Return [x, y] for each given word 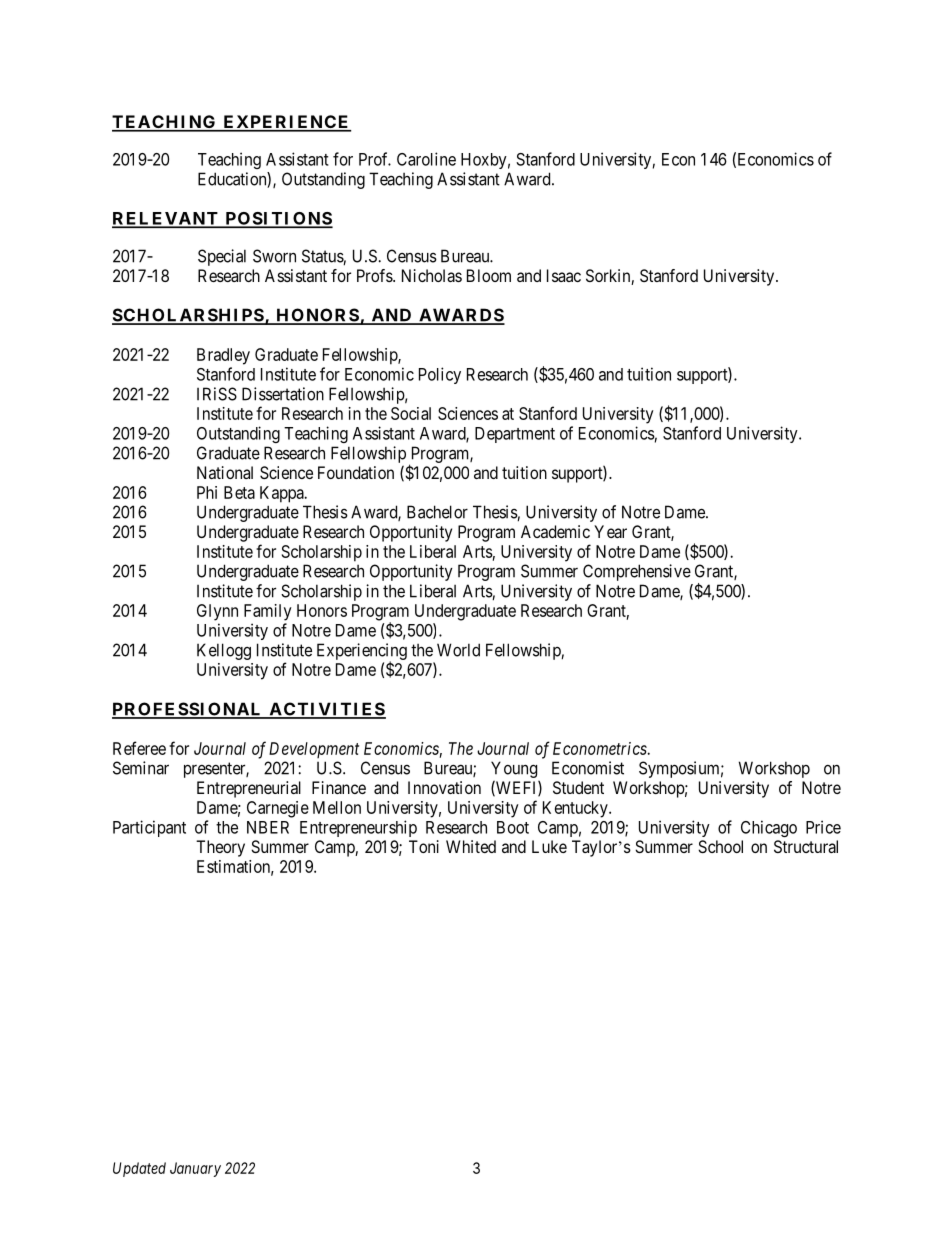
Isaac [564, 275]
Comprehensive [637, 572]
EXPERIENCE [286, 123]
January [195, 1169]
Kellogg [224, 651]
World [458, 650]
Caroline [426, 159]
